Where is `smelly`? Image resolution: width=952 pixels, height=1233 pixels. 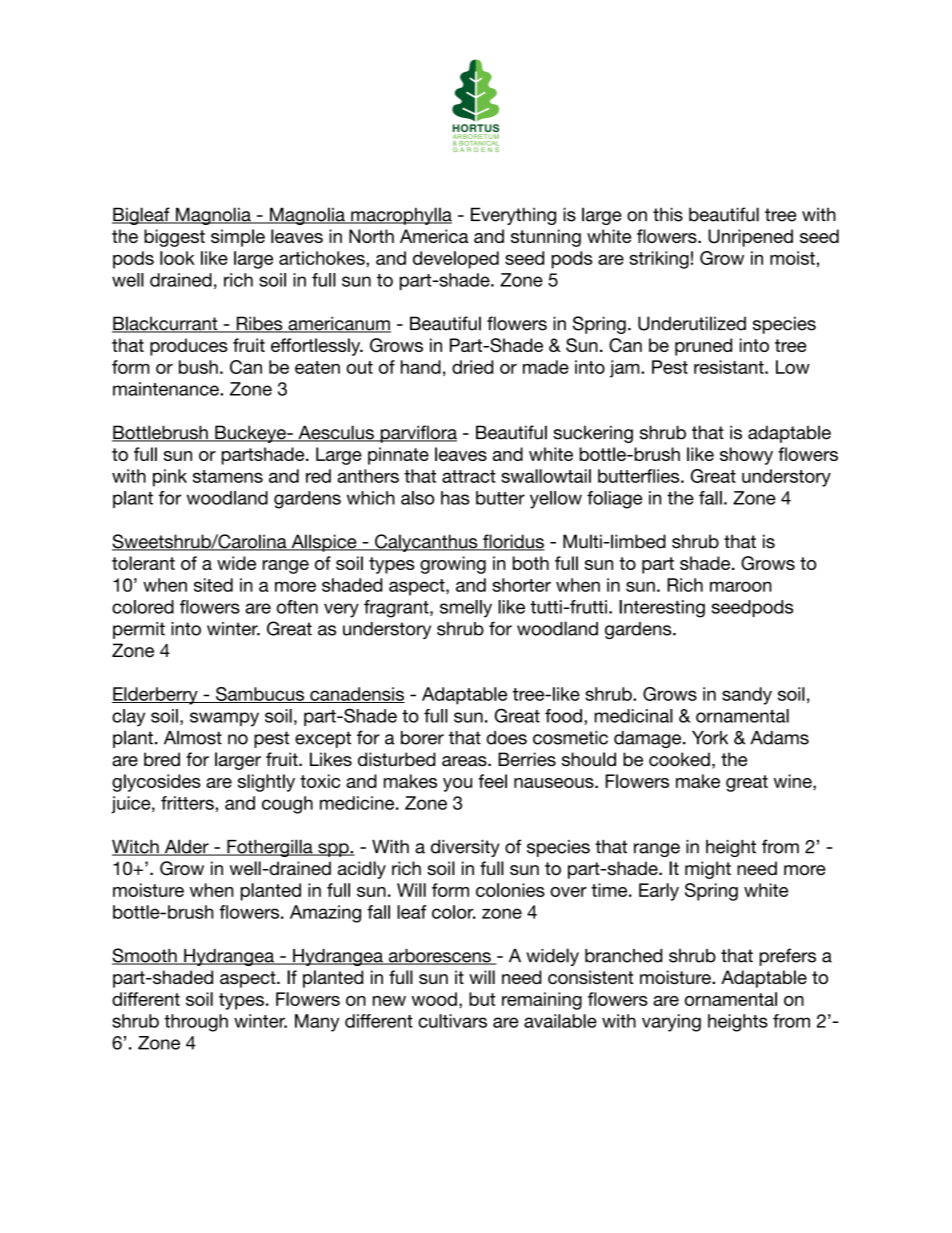
smelly is located at coordinates (466, 609).
